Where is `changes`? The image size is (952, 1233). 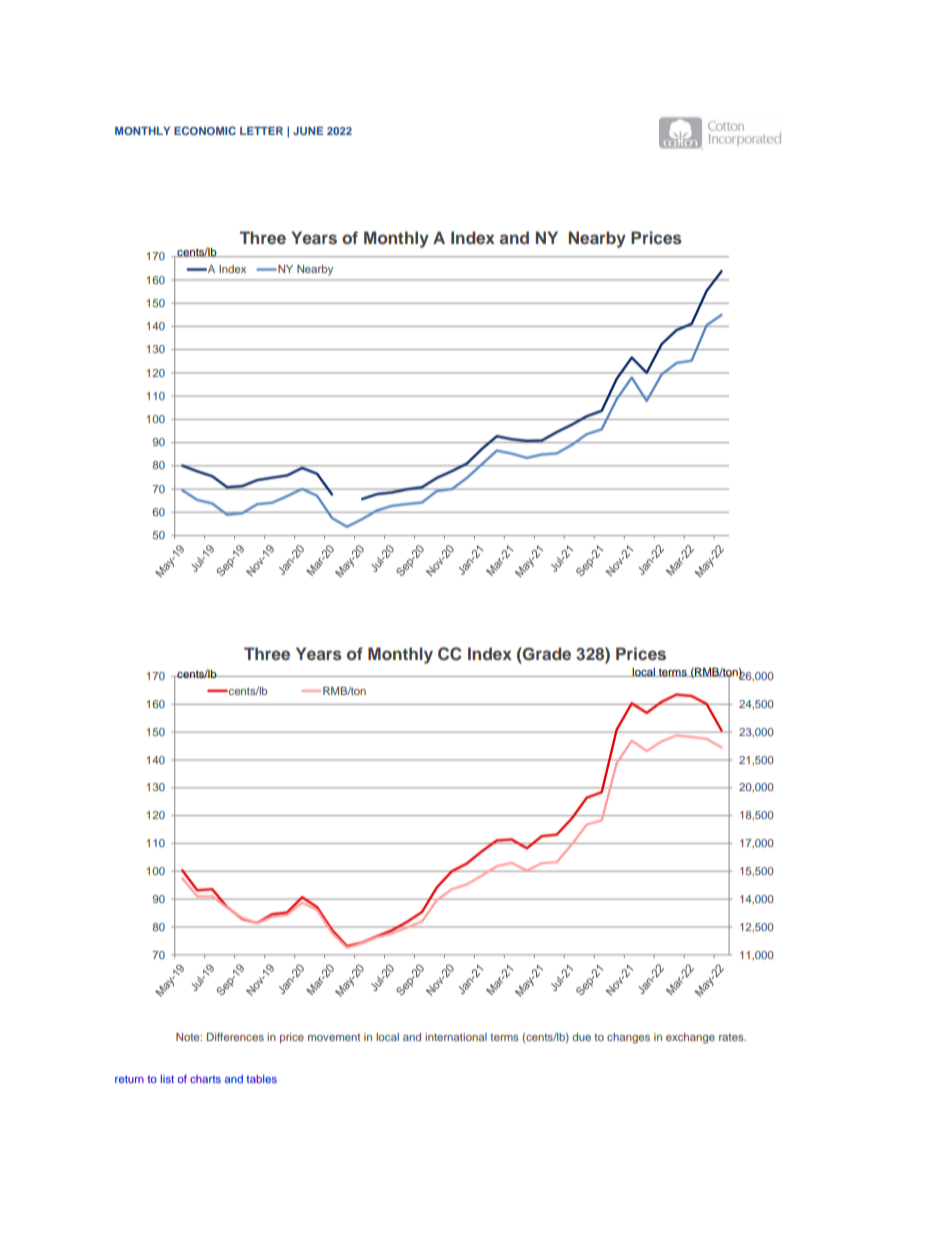
changes is located at coordinates (628, 1038).
